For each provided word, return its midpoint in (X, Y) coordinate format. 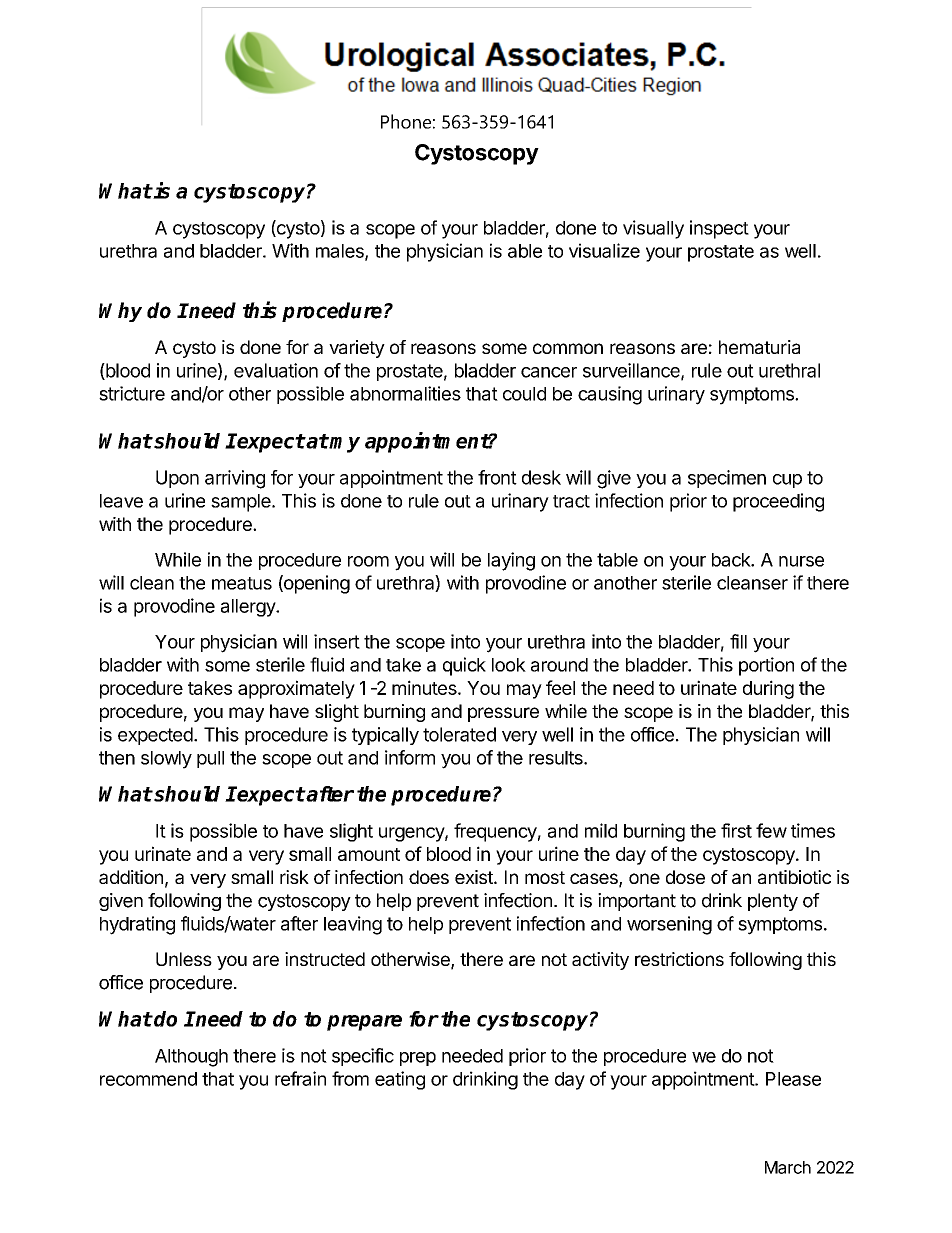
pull (210, 759)
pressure (503, 714)
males (341, 252)
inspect (719, 229)
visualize (604, 250)
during (768, 689)
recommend (148, 1079)
